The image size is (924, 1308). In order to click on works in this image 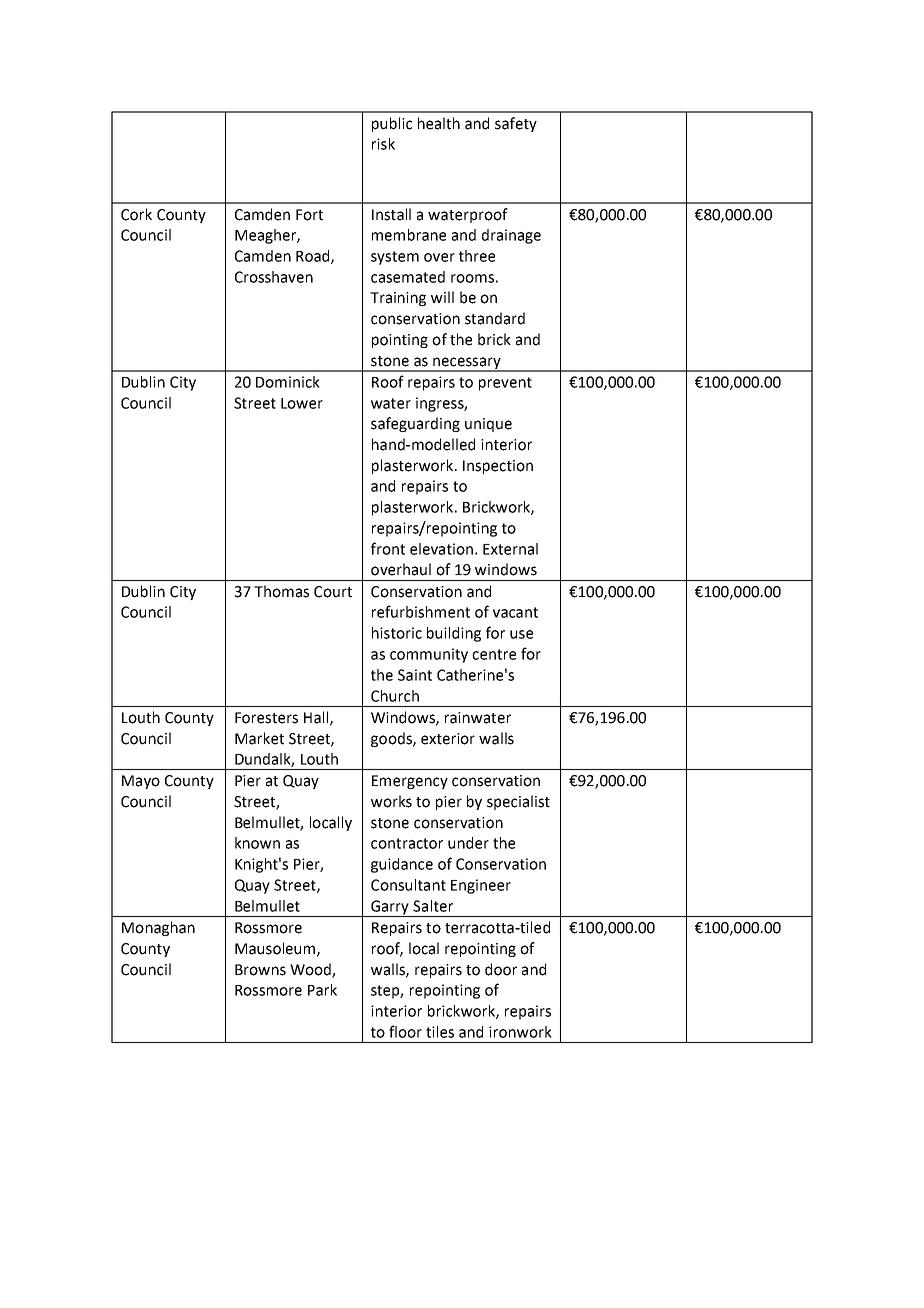, I will do `click(391, 801)`.
